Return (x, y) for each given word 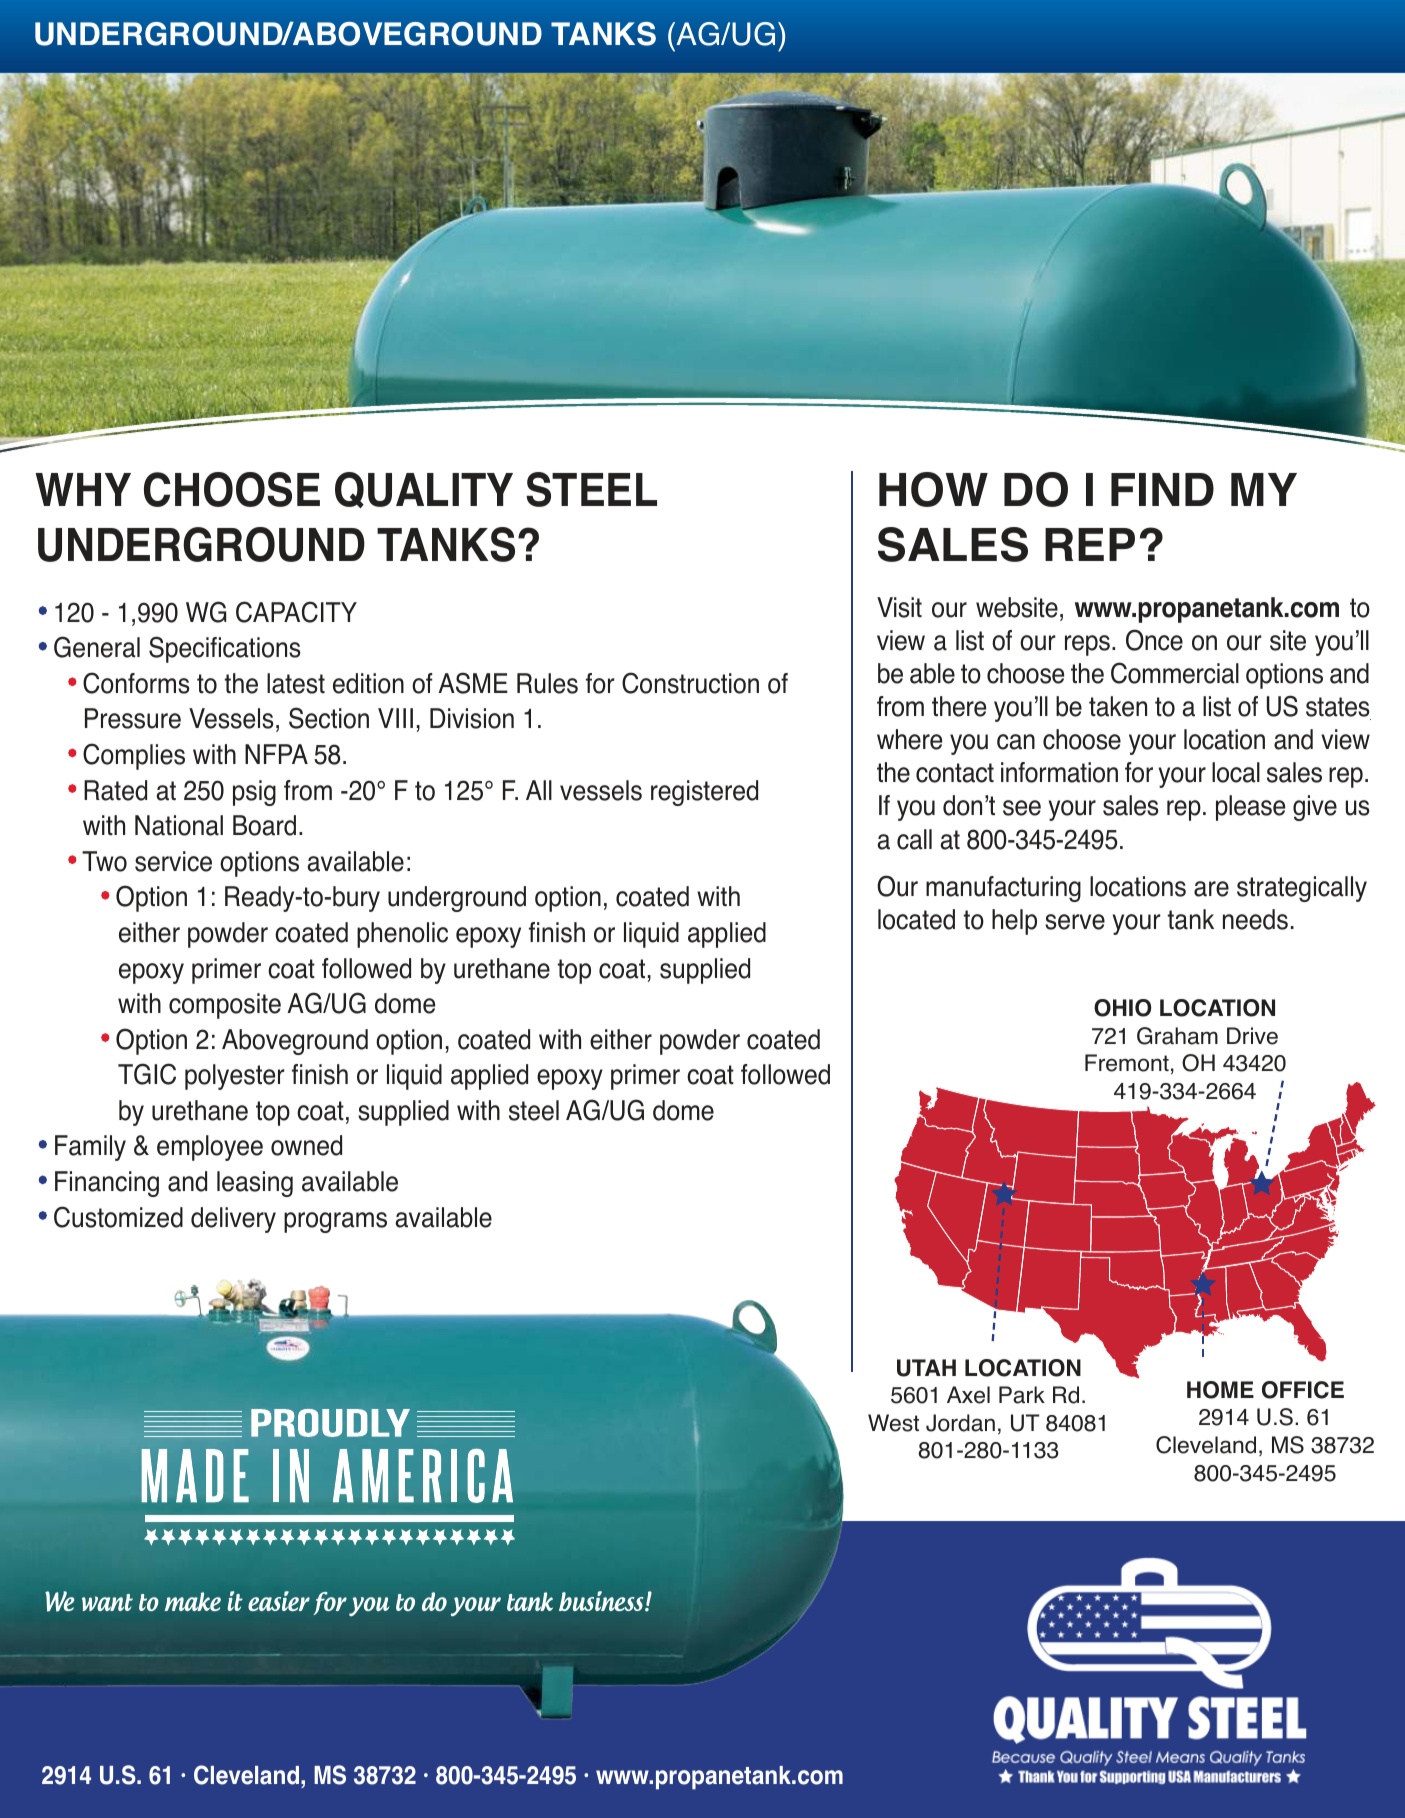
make (193, 1601)
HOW (933, 489)
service (173, 861)
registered (704, 793)
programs (335, 1222)
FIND (1162, 489)
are (1211, 889)
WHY (83, 489)
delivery (233, 1220)
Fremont (1127, 1063)
